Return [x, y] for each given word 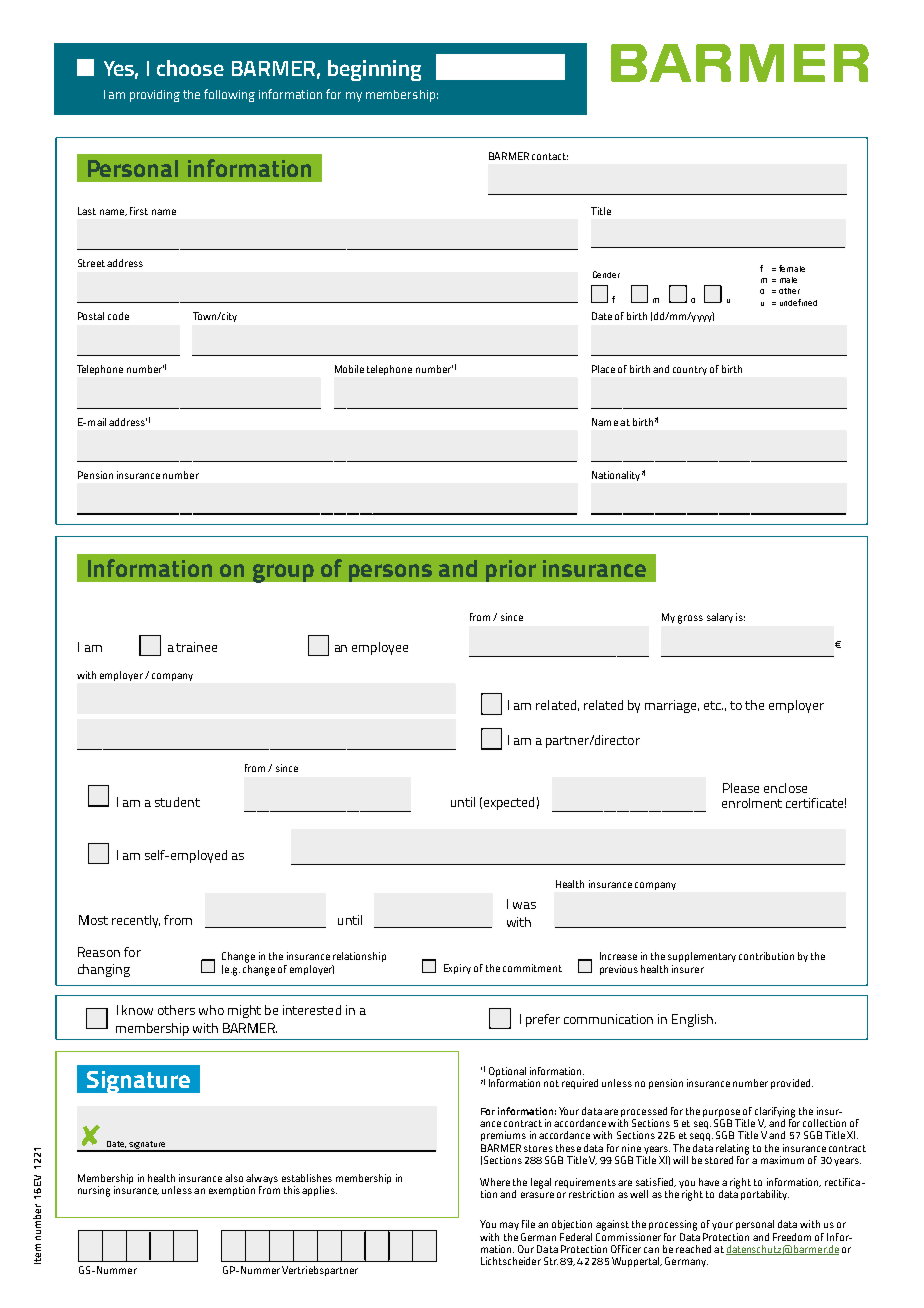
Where [495, 1182]
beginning [374, 70]
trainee [196, 647]
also [234, 1178]
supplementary [702, 957]
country [690, 370]
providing [155, 96]
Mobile [349, 369]
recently [136, 921]
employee [380, 648]
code [118, 316]
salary [720, 618]
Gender [606, 274]
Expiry [457, 969]
